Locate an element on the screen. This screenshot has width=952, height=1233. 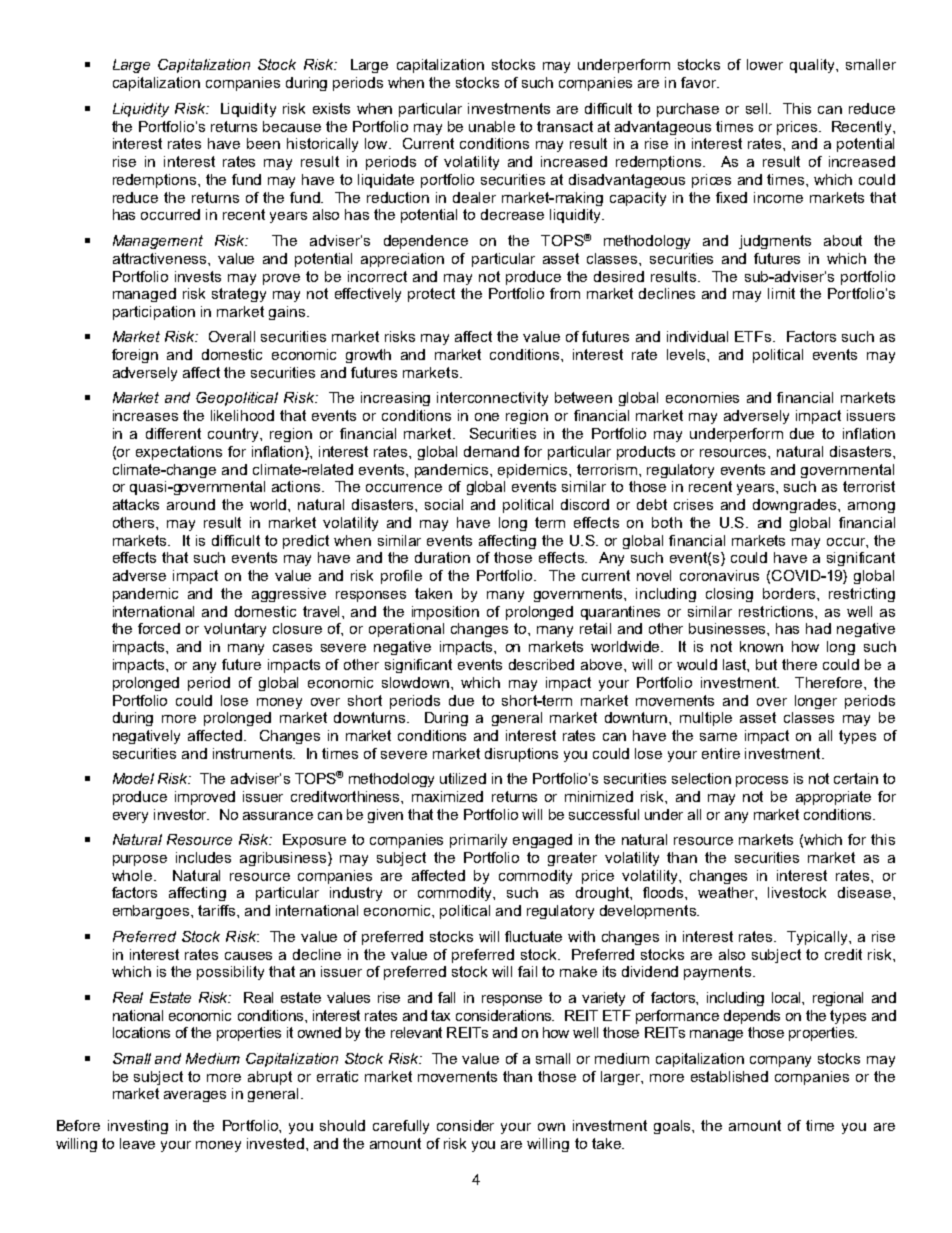
imposition is located at coordinates (445, 613).
